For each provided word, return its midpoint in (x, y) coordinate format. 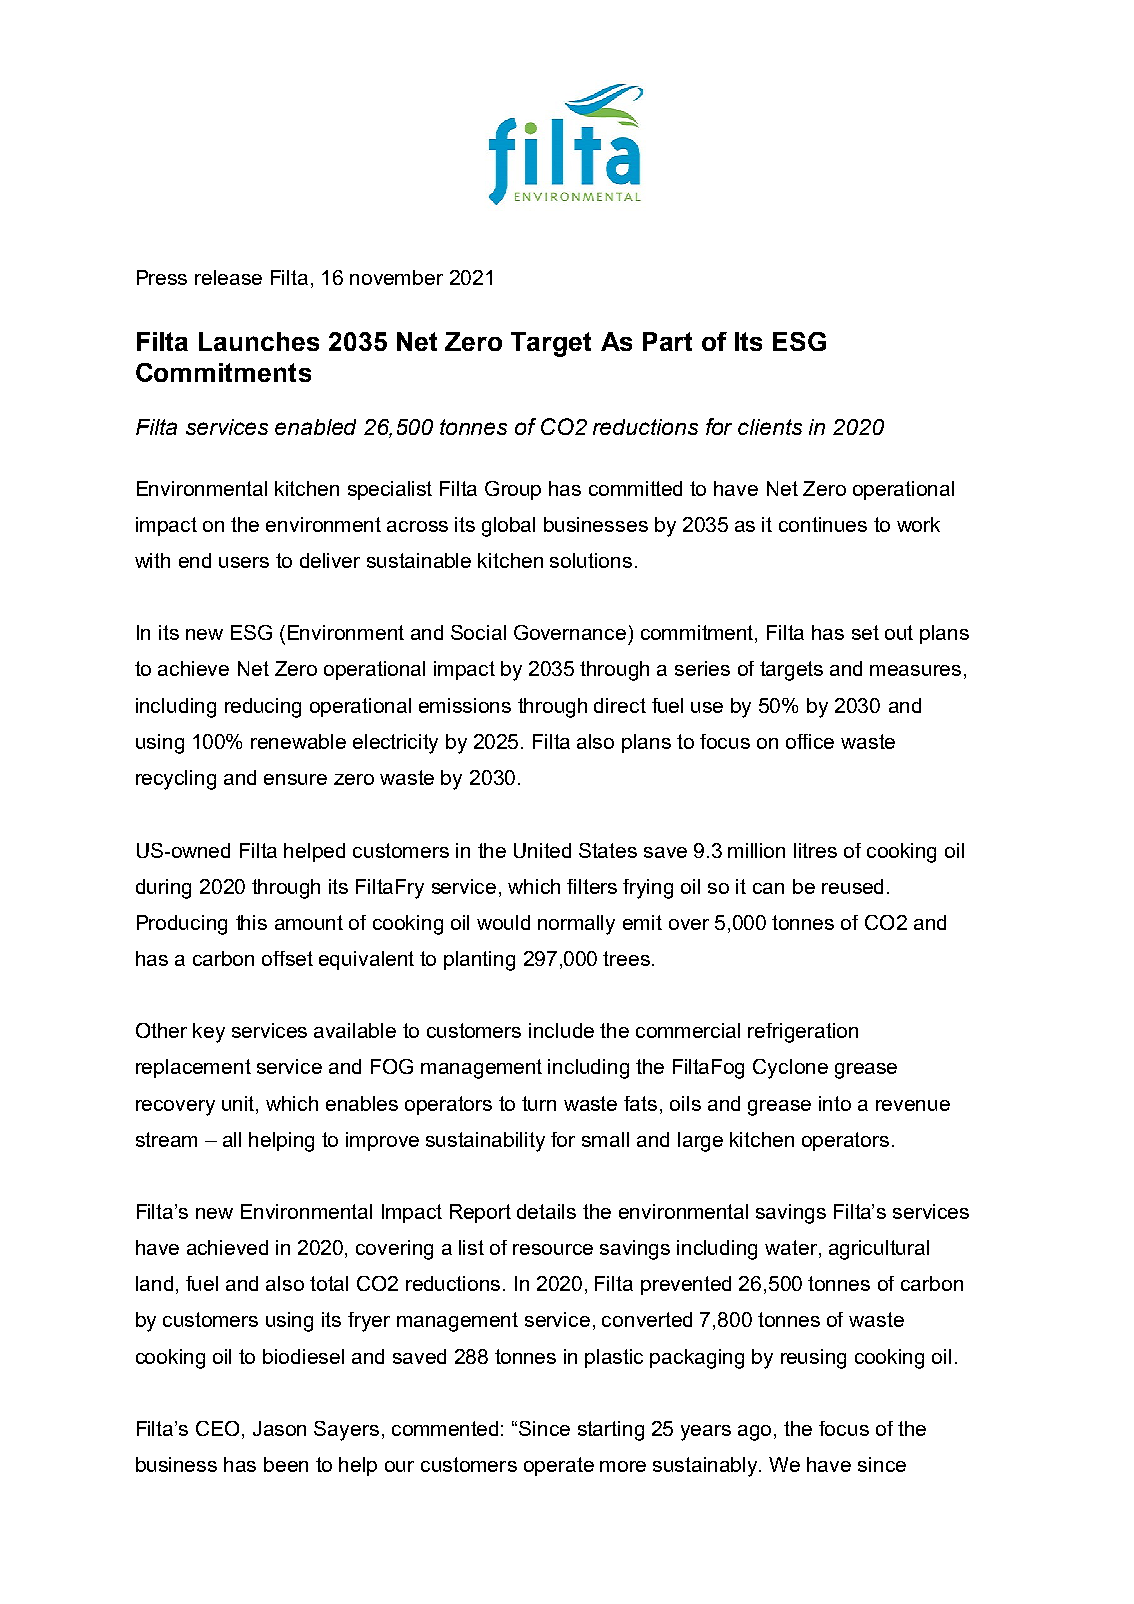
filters (592, 886)
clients (770, 427)
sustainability (485, 1142)
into (835, 1103)
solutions (591, 560)
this (251, 922)
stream (166, 1139)
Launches (259, 341)
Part (667, 341)
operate (559, 1466)
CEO (219, 1430)
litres (815, 850)
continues (823, 524)
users (244, 562)
